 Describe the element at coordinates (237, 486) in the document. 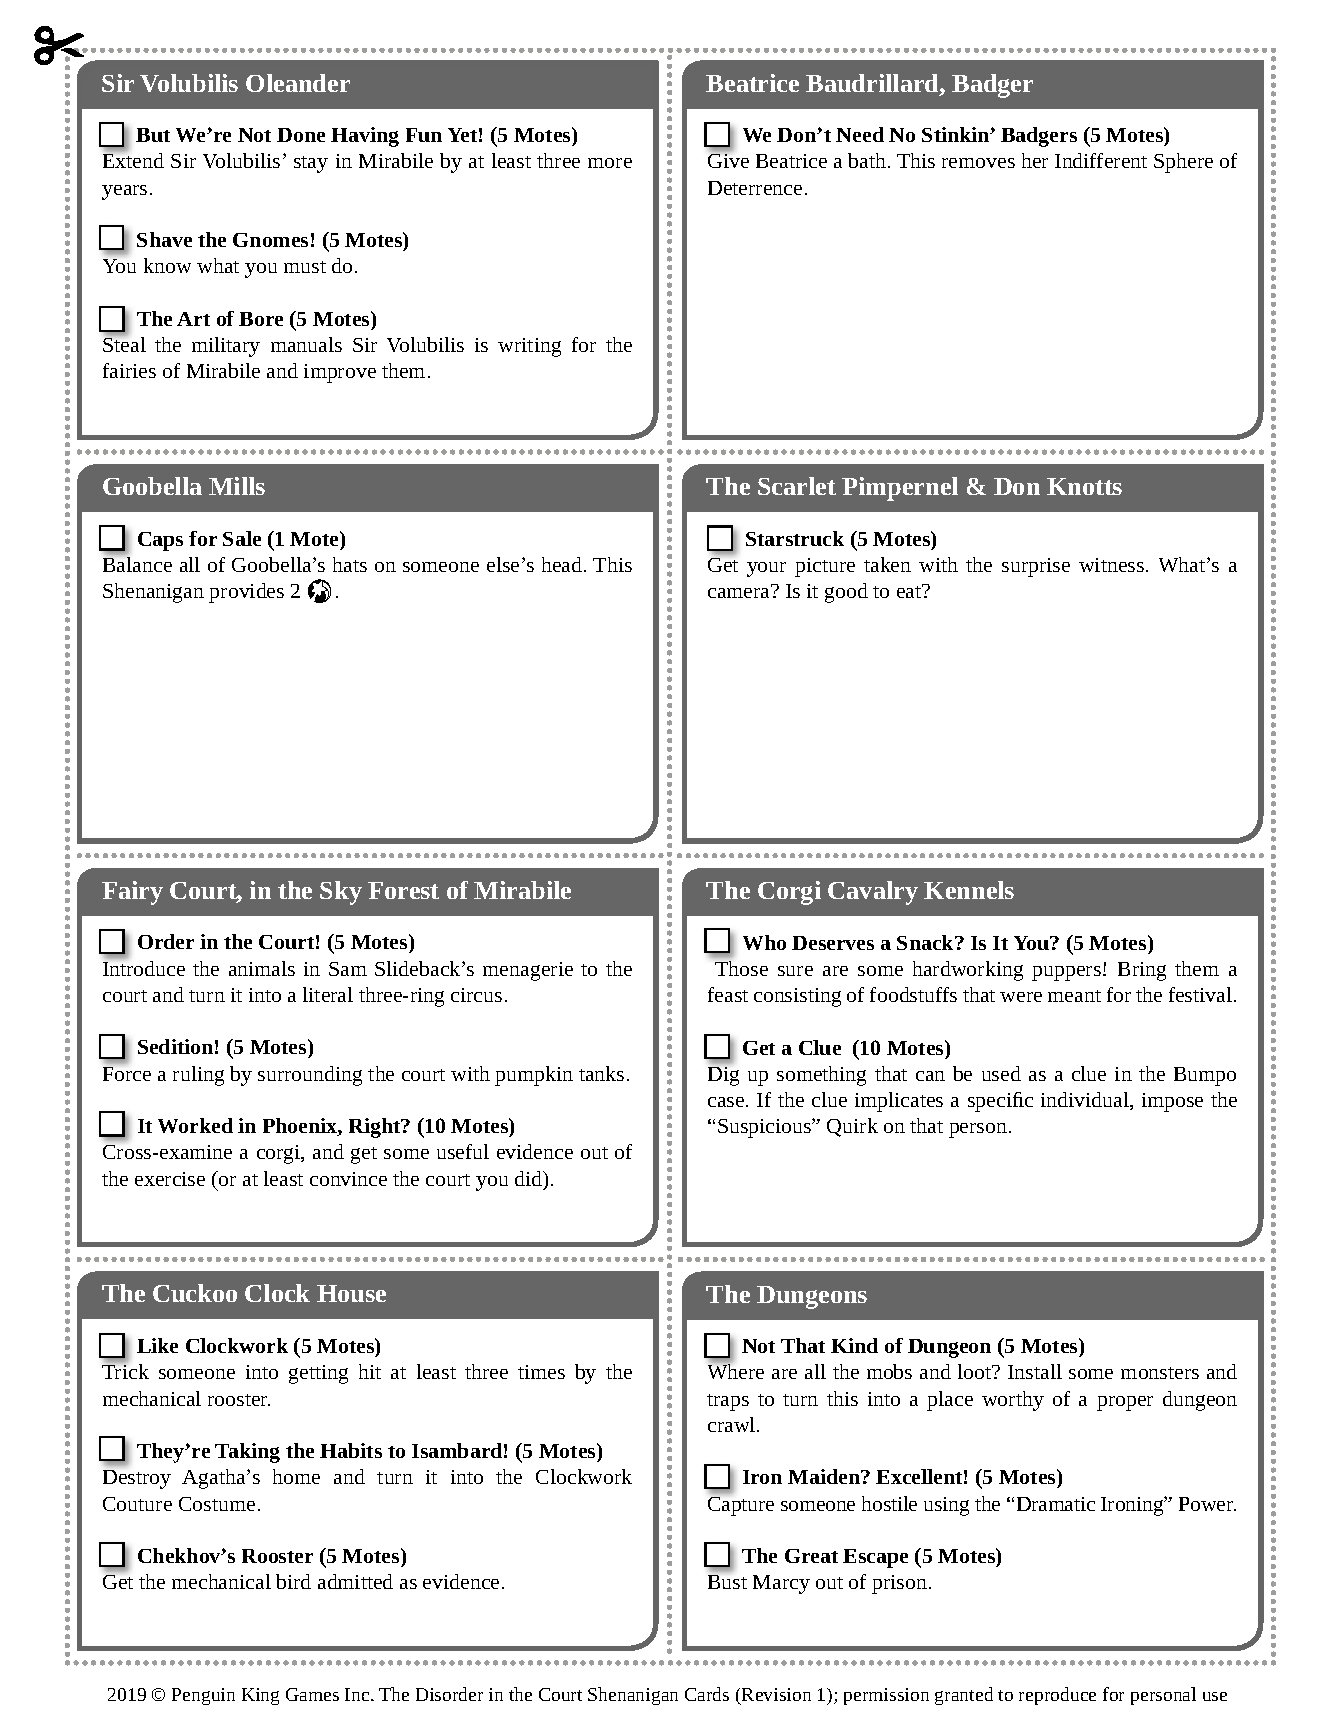

I see `Mills` at that location.
